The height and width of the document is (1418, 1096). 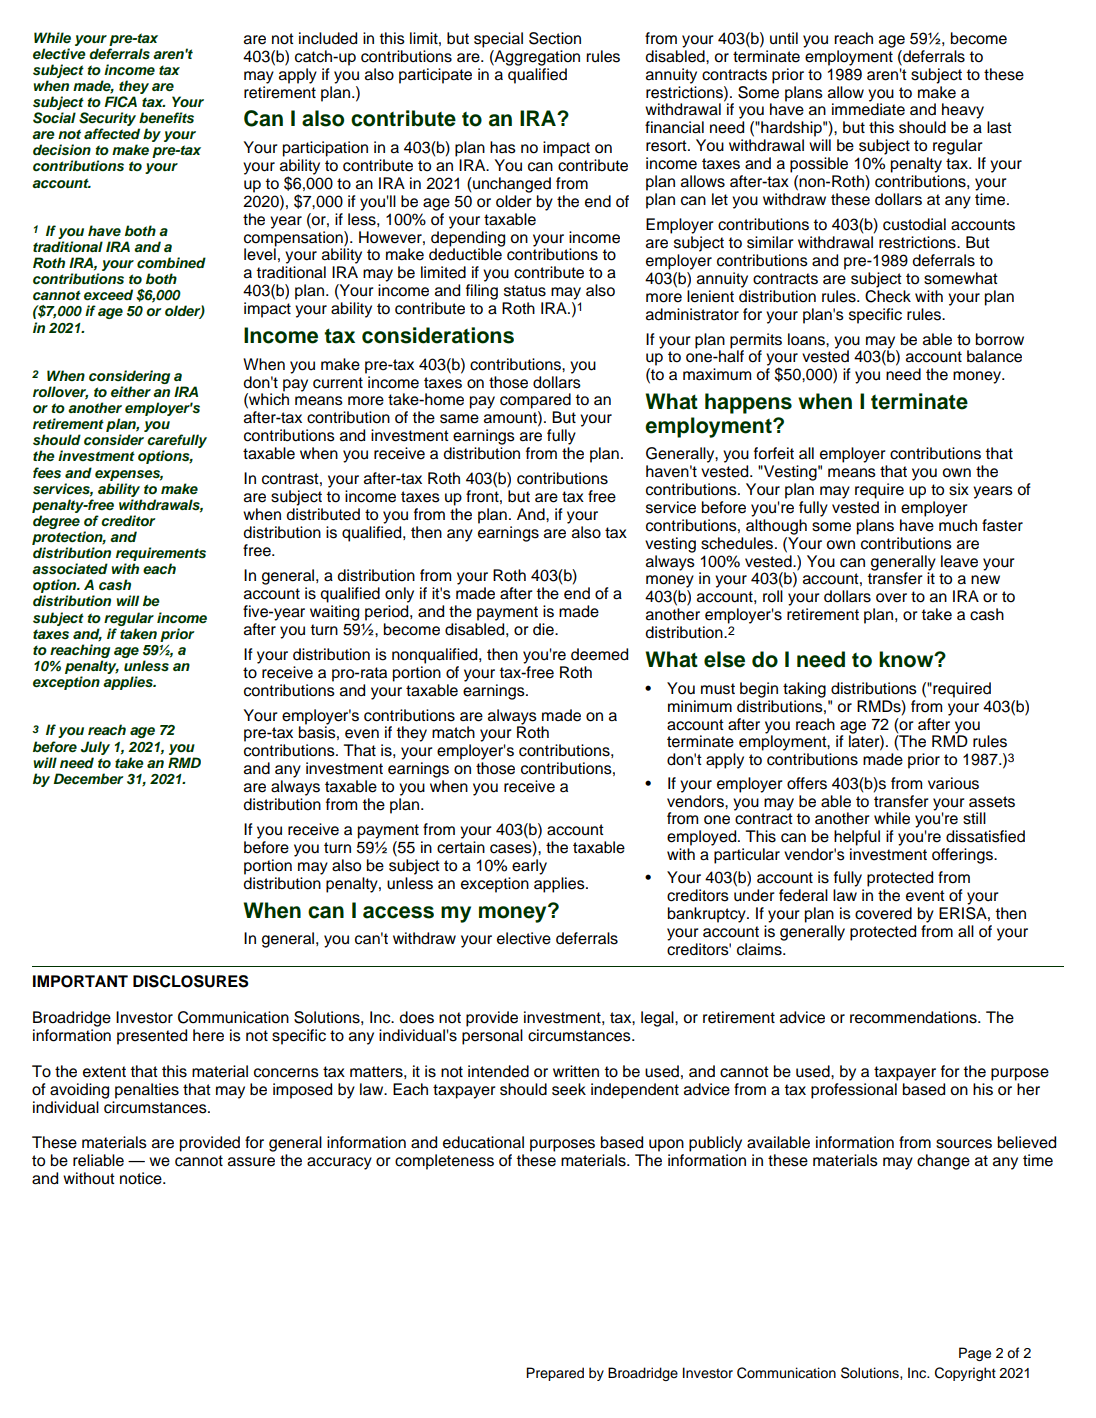 I want to click on presented, so click(x=152, y=1037).
